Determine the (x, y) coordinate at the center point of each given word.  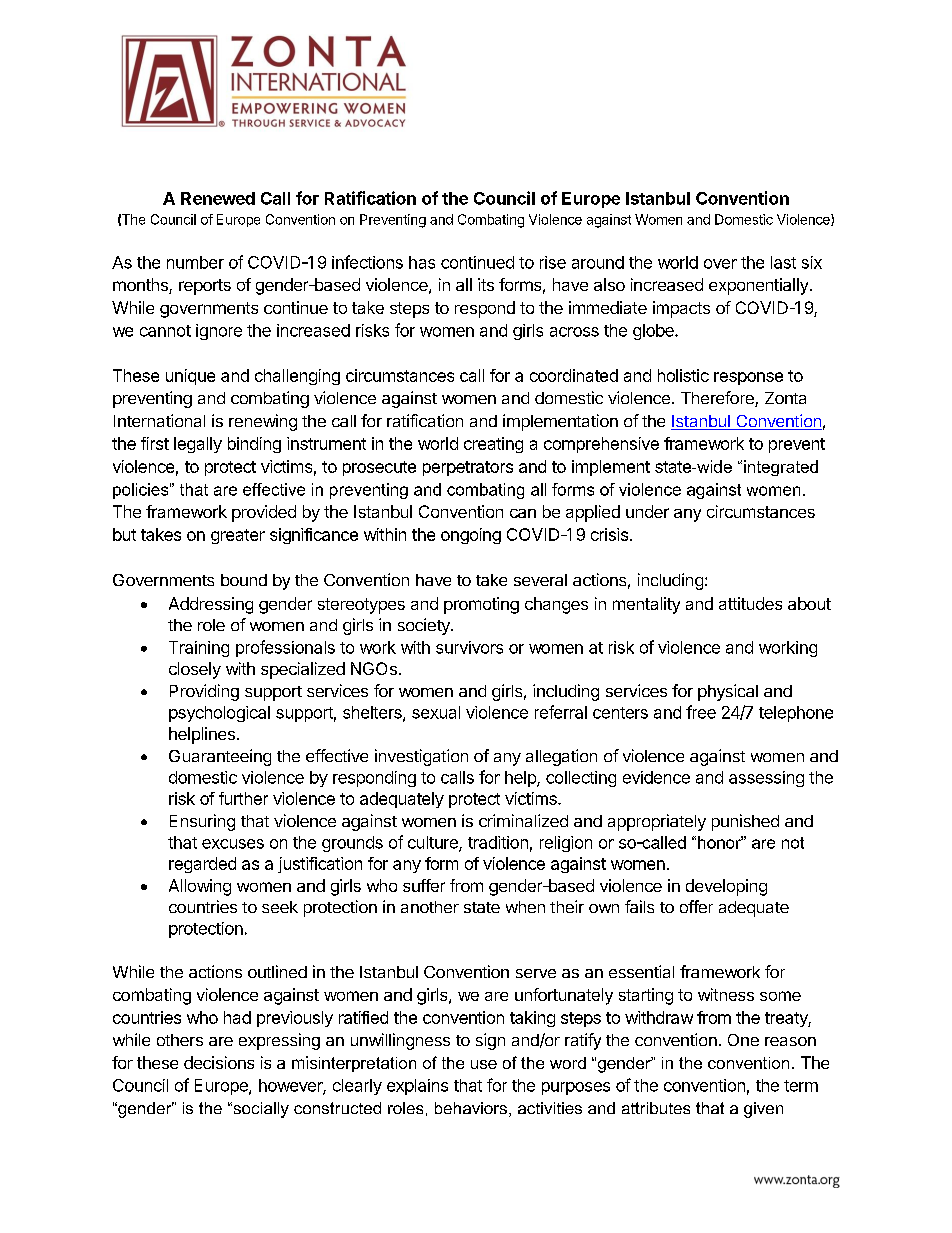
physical (728, 692)
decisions (219, 1062)
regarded (202, 865)
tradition (498, 842)
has (422, 262)
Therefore (718, 399)
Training (199, 649)
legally (198, 445)
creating (493, 445)
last (783, 262)
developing (726, 887)
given (763, 1110)
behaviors (471, 1108)
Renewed (218, 198)
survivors (469, 647)
